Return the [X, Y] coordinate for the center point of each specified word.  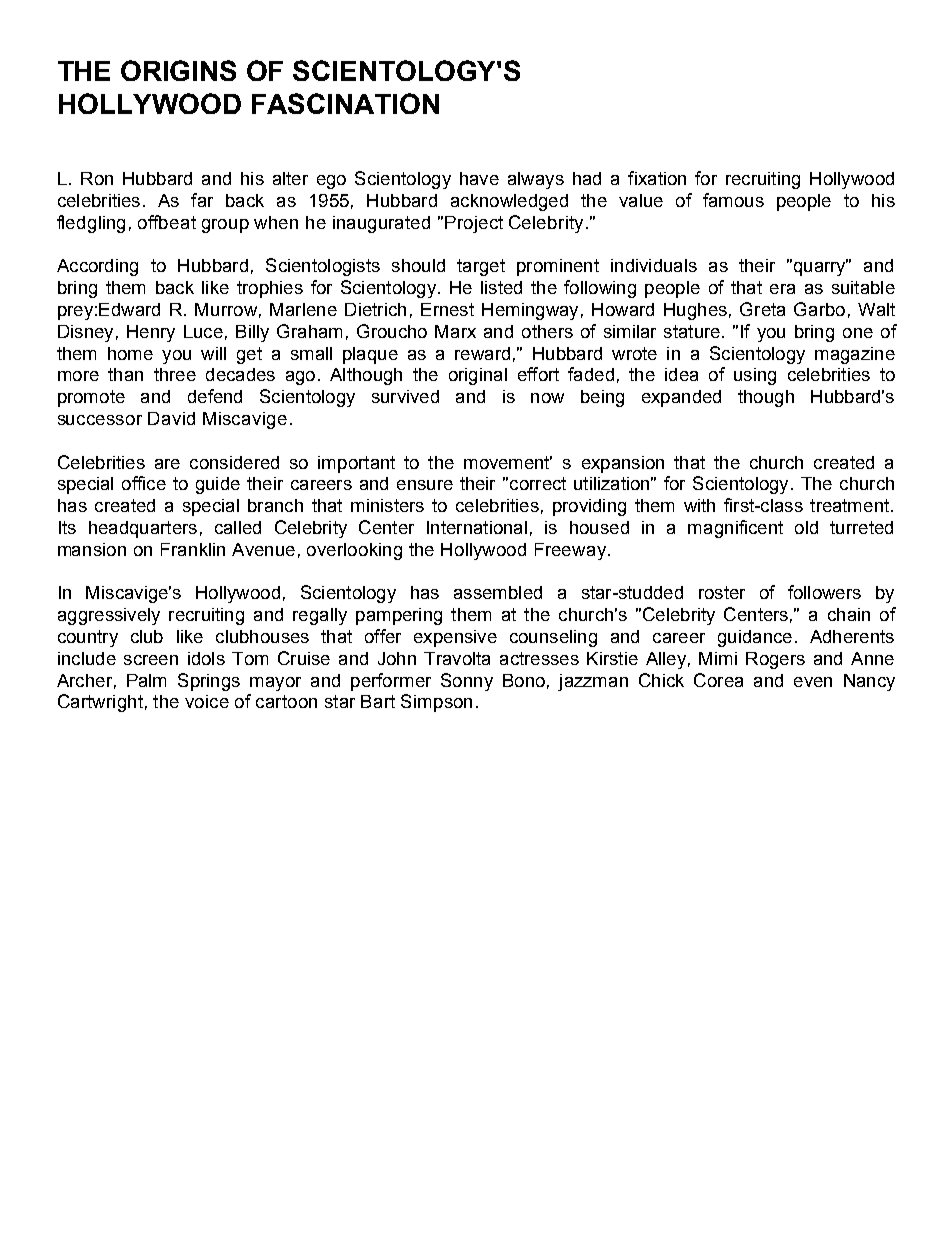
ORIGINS [178, 70]
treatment [851, 505]
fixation [657, 178]
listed [501, 287]
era [782, 289]
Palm [146, 680]
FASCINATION [345, 103]
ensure [425, 485]
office [144, 483]
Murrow [226, 309]
